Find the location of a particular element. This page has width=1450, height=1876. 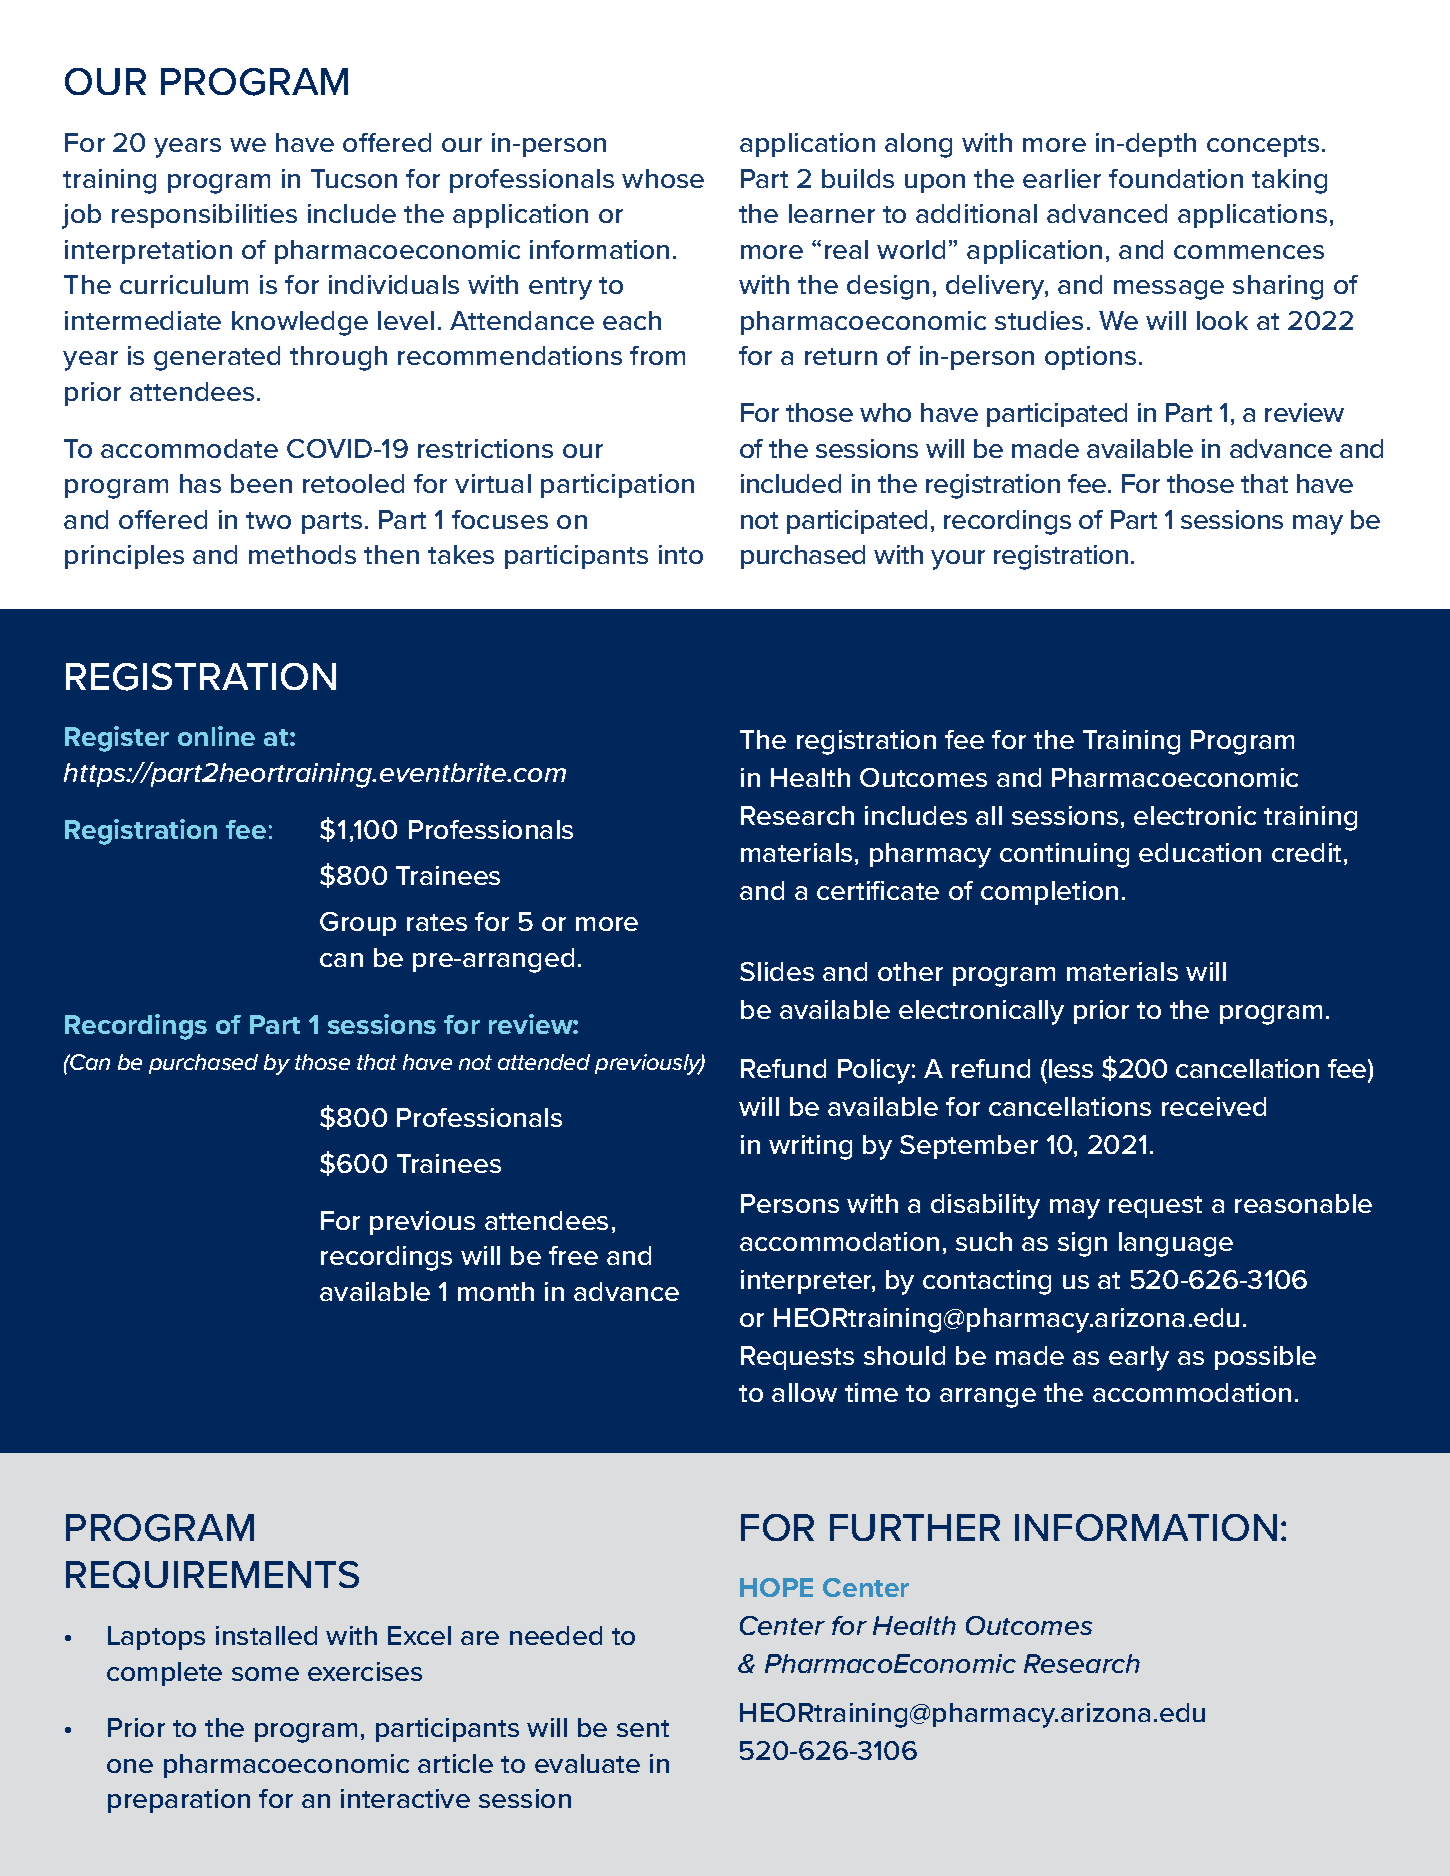

language is located at coordinates (1176, 1244).
